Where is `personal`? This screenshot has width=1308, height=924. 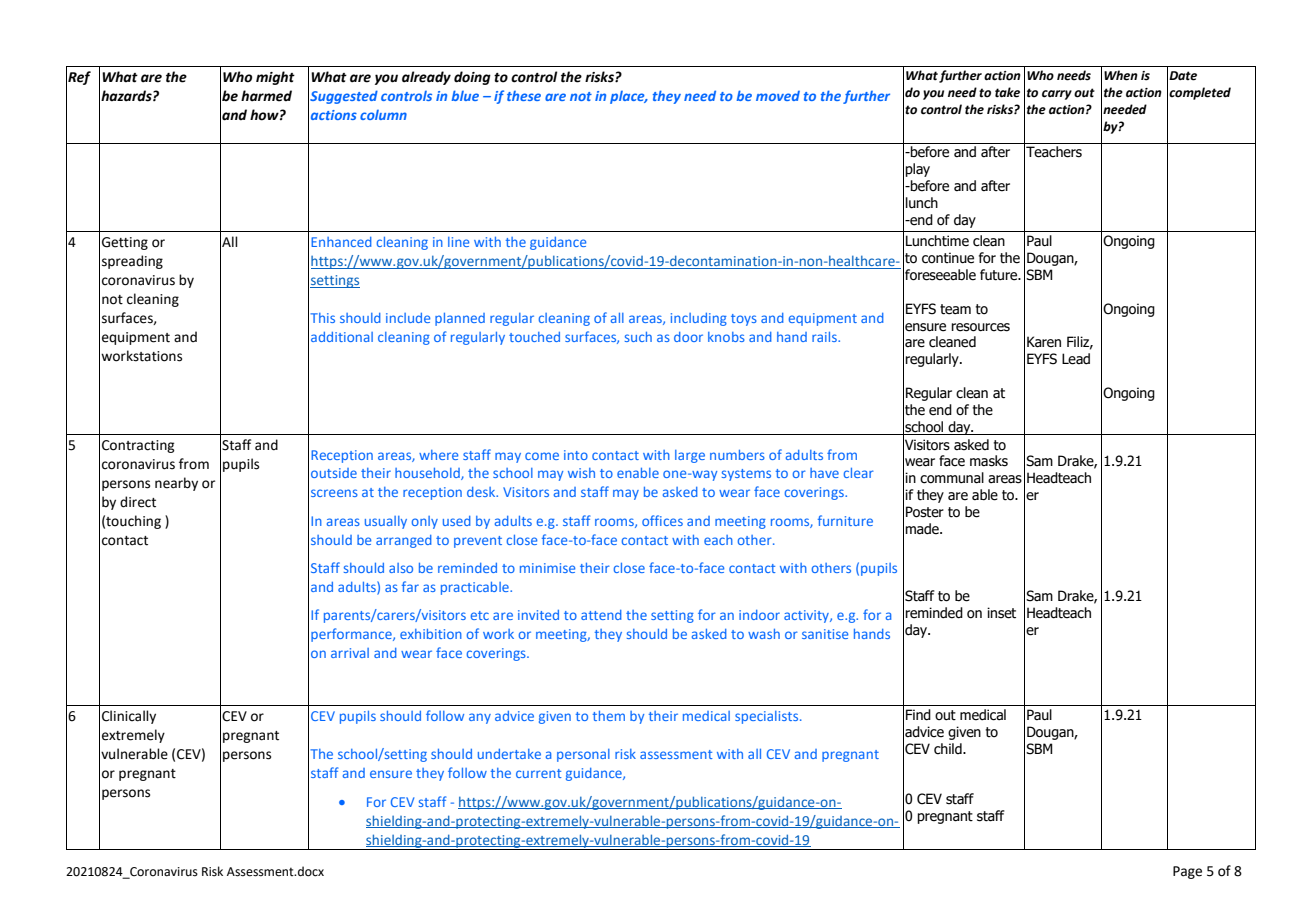
personal is located at coordinates (583, 755).
